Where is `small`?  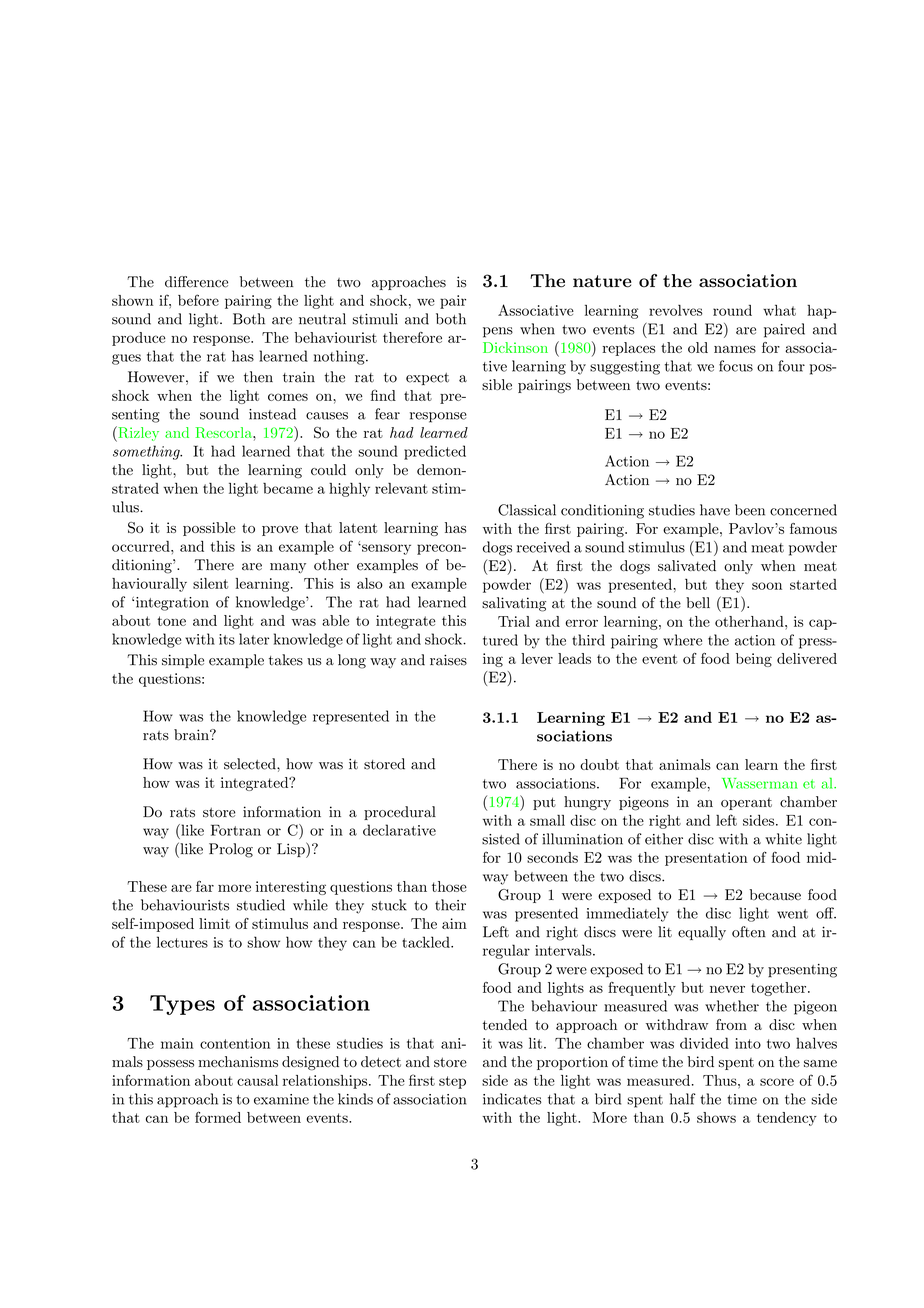 small is located at coordinates (547, 820).
